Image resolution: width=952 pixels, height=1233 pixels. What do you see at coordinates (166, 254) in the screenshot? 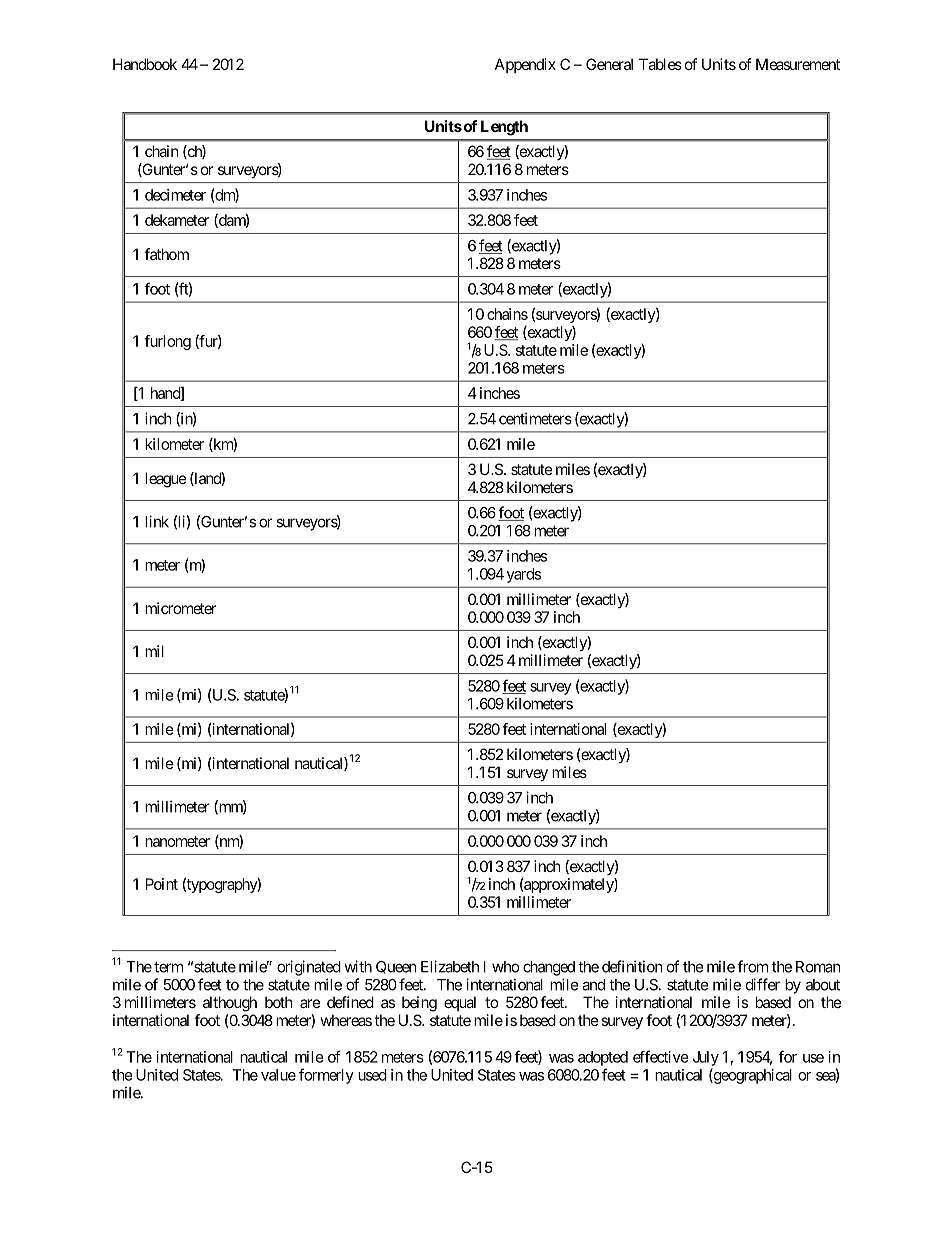
I see `fathom` at bounding box center [166, 254].
